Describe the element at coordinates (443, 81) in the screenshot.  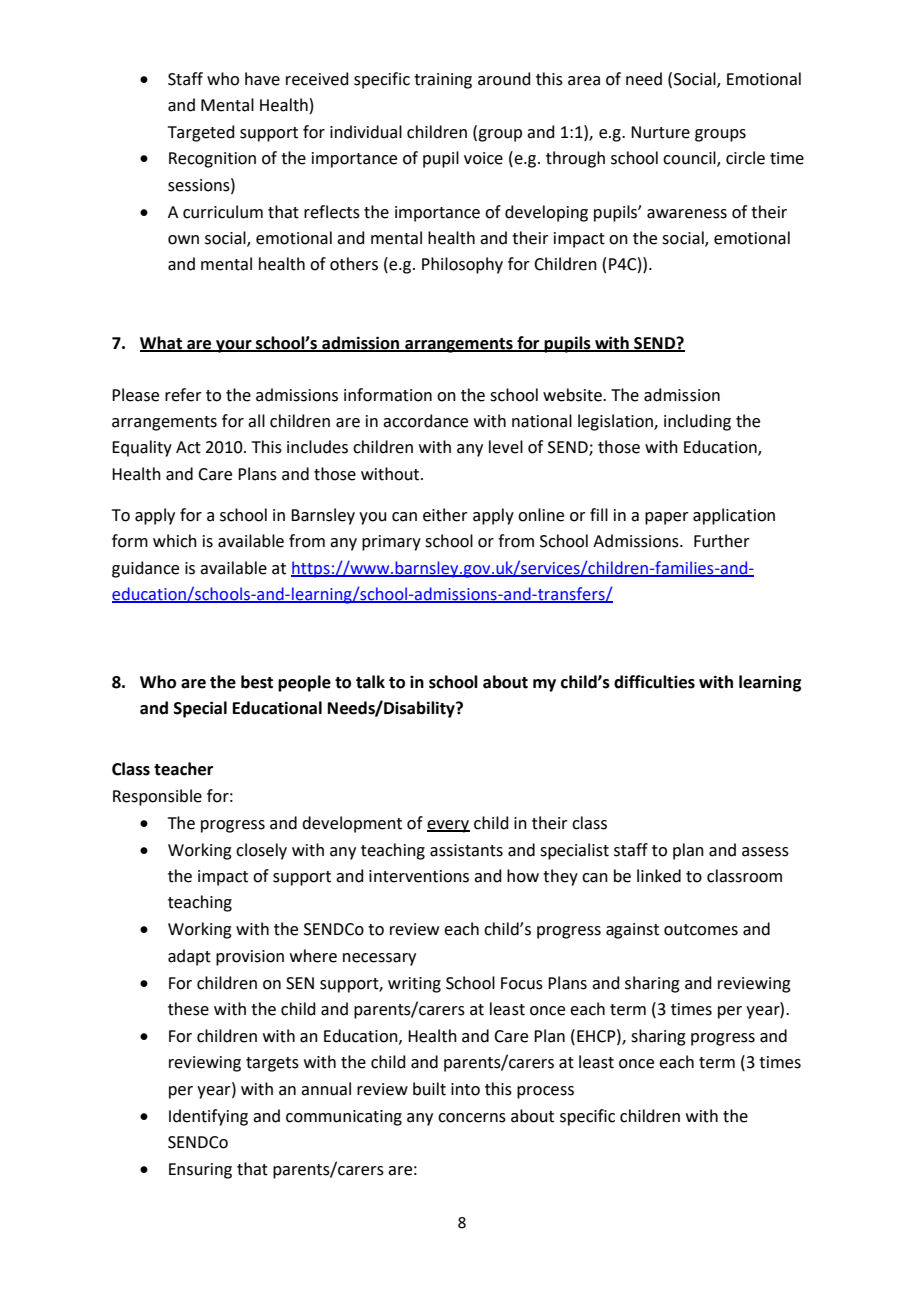
I see `training` at that location.
